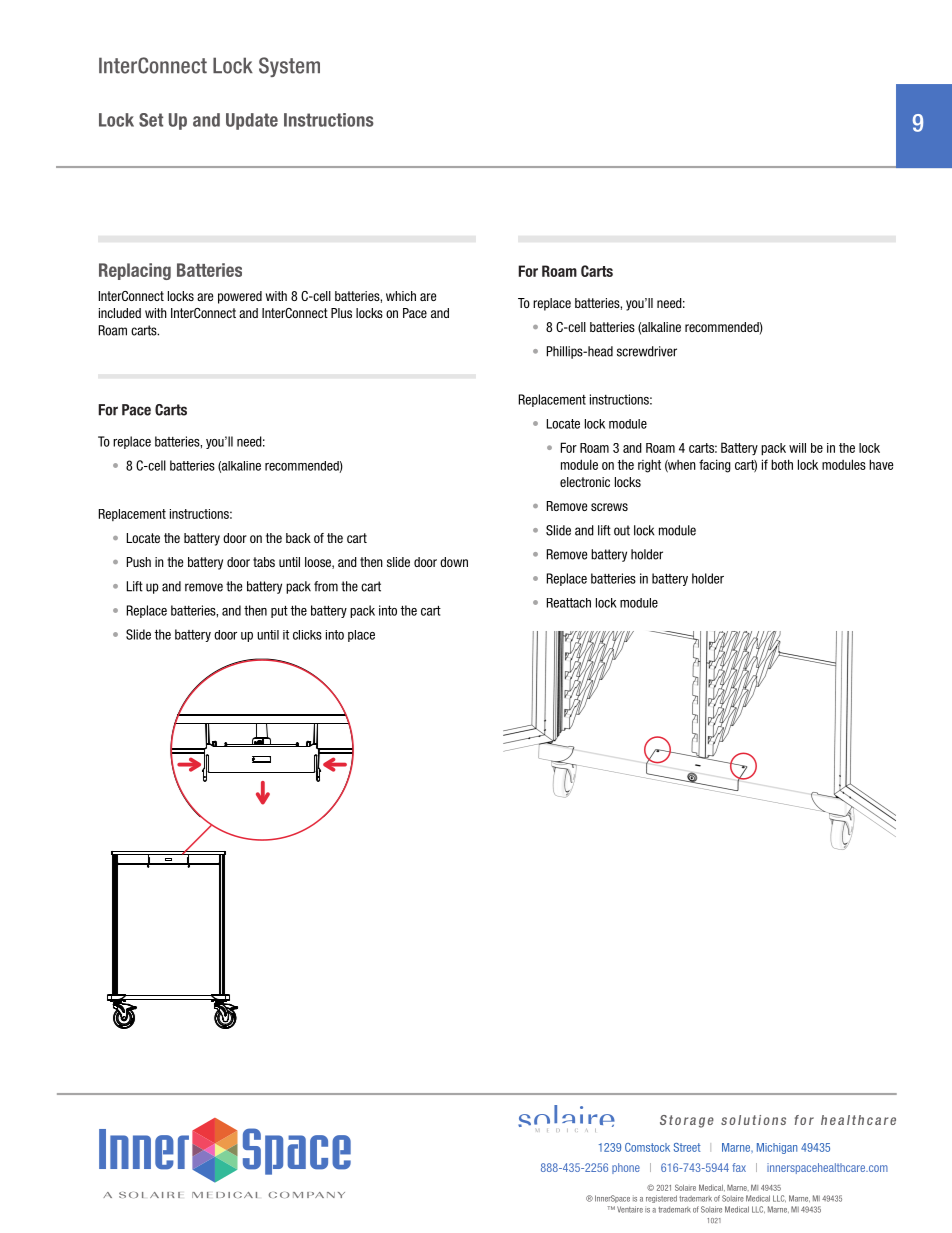  Describe the element at coordinates (626, 1168) in the image. I see `phone` at that location.
